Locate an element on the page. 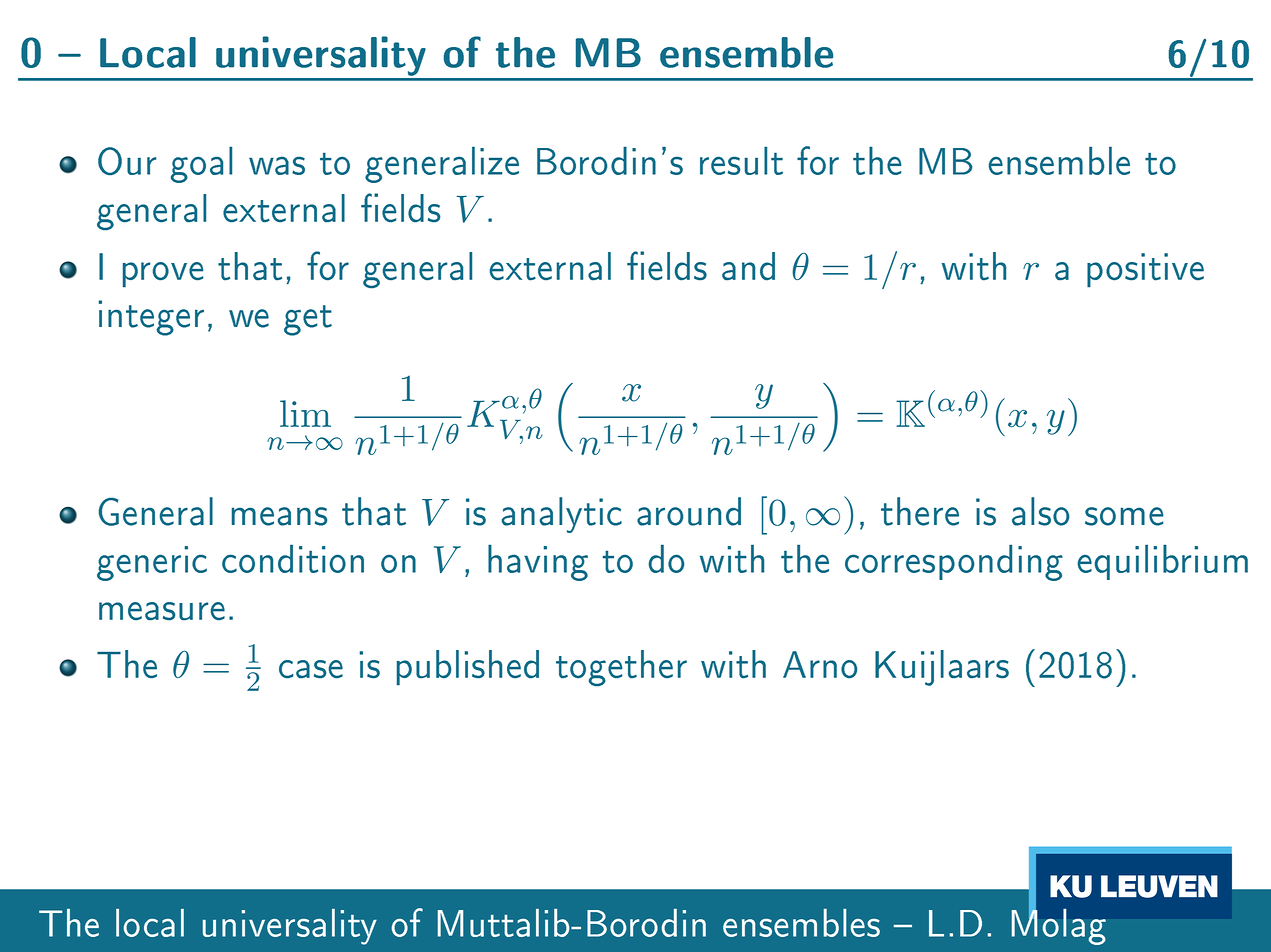  Arno is located at coordinates (820, 664).
